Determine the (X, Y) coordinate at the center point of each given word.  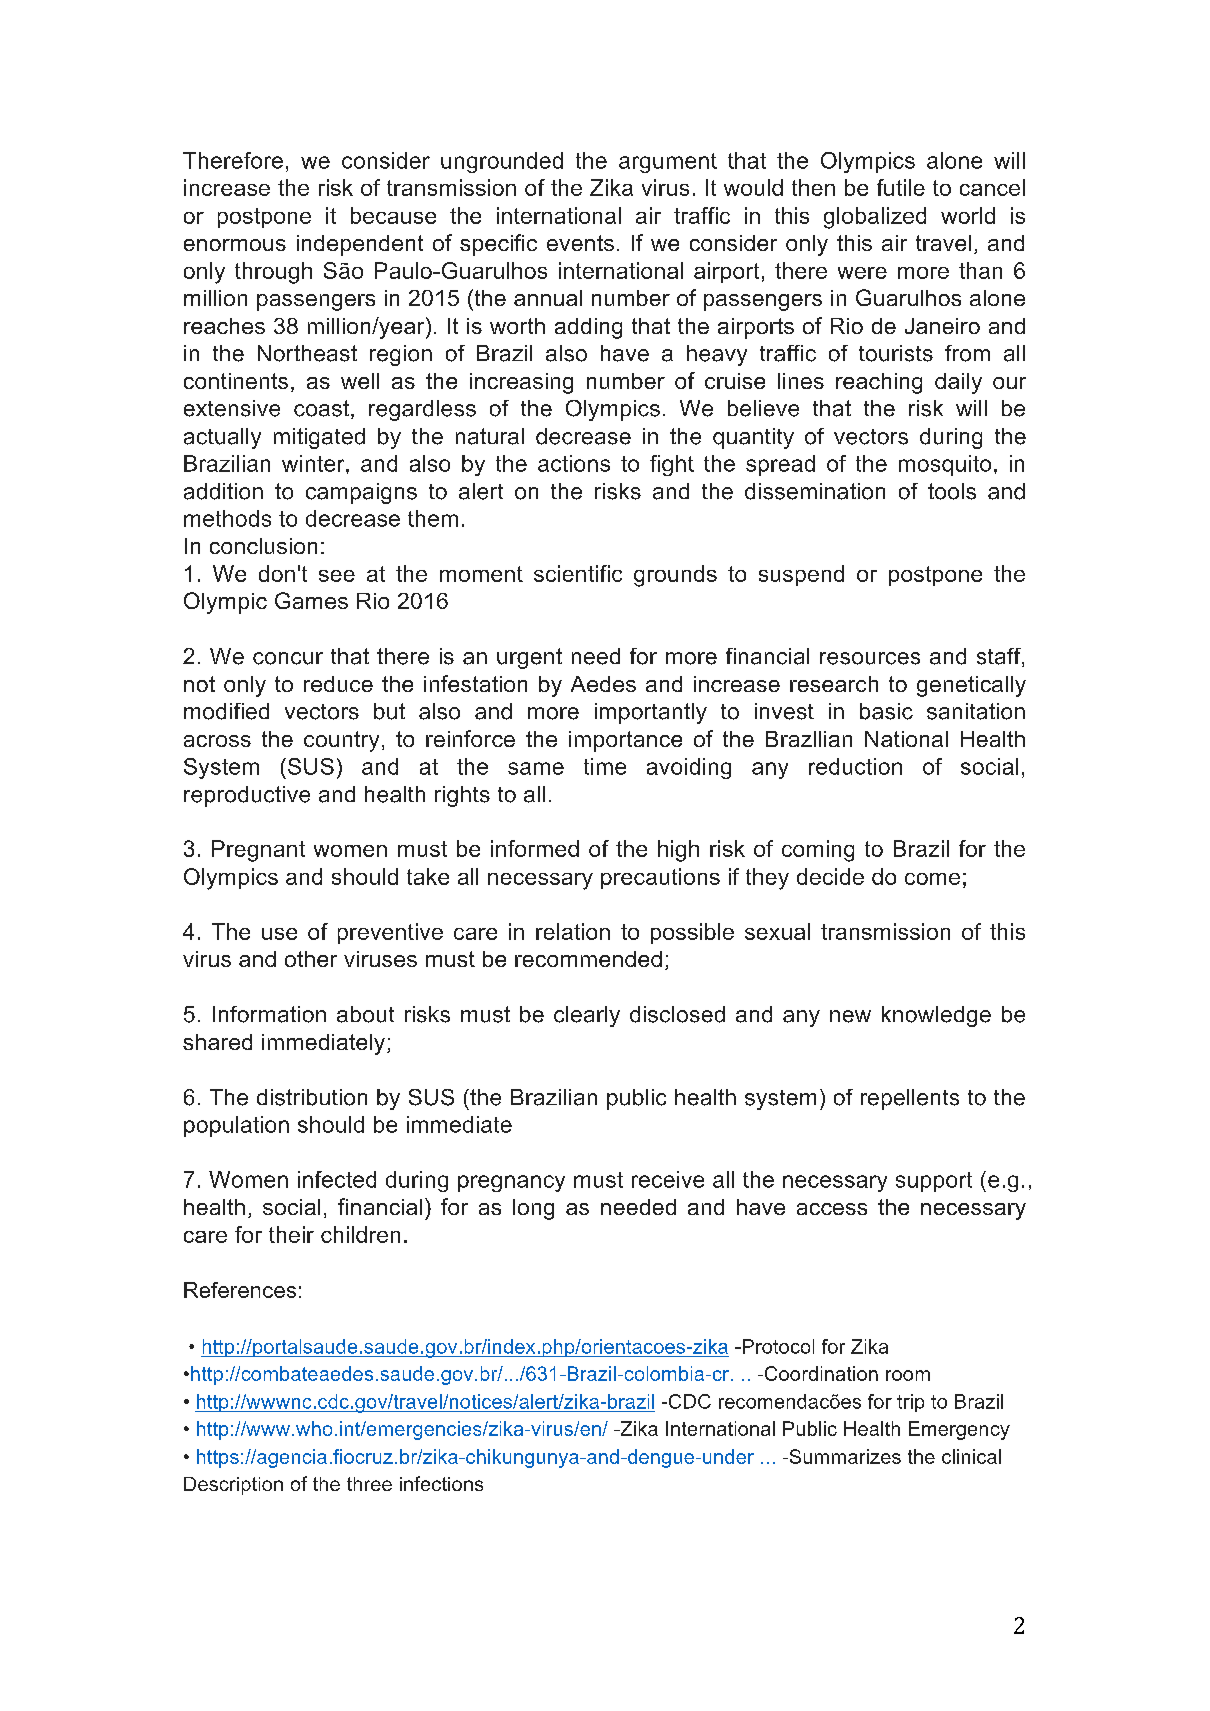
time (605, 766)
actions (574, 463)
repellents (910, 1099)
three (369, 1484)
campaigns (361, 493)
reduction (855, 766)
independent (360, 245)
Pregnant (258, 851)
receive (668, 1179)
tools (952, 491)
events (580, 243)
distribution (312, 1097)
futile (901, 187)
